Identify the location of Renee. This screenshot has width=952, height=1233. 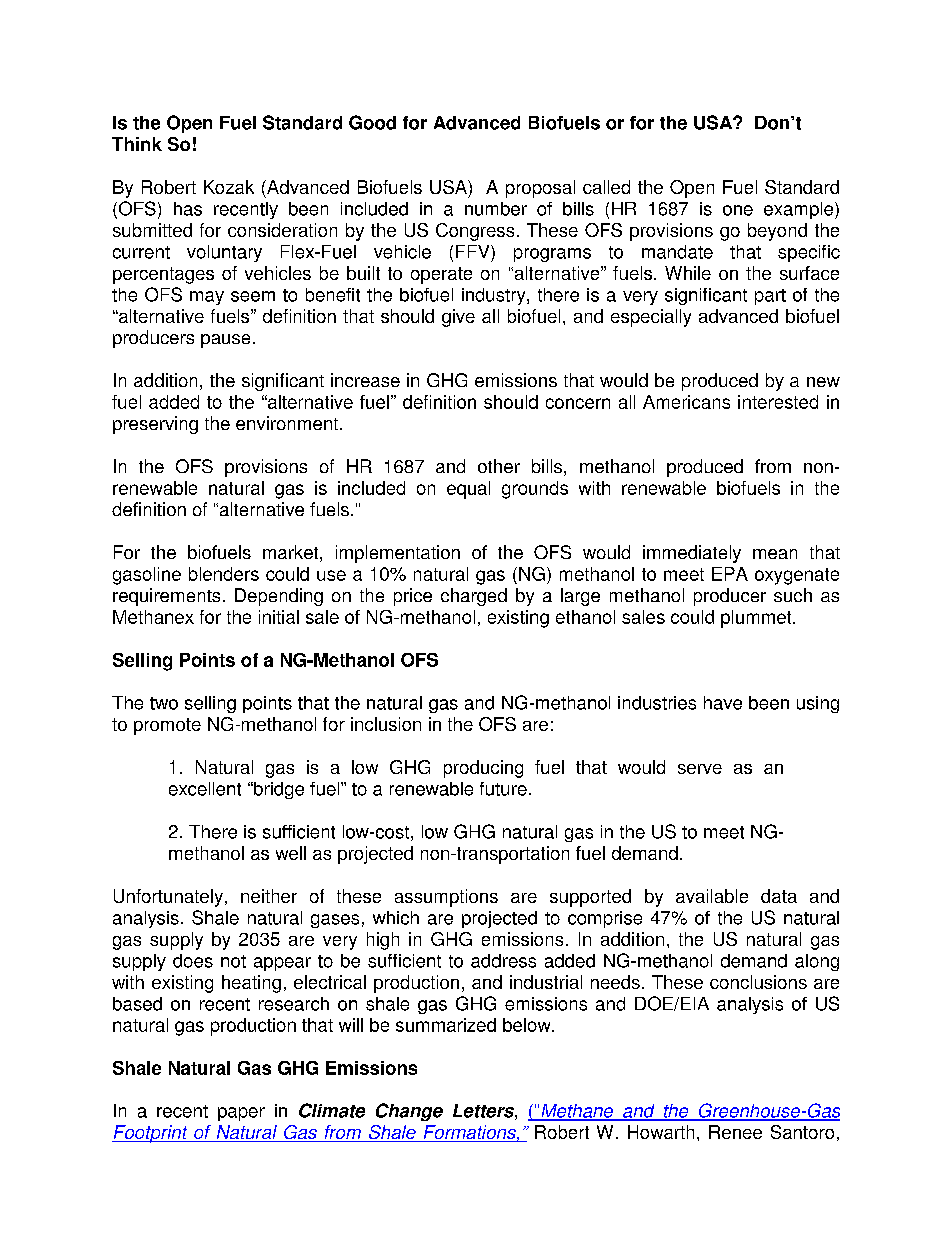
(735, 1132).
